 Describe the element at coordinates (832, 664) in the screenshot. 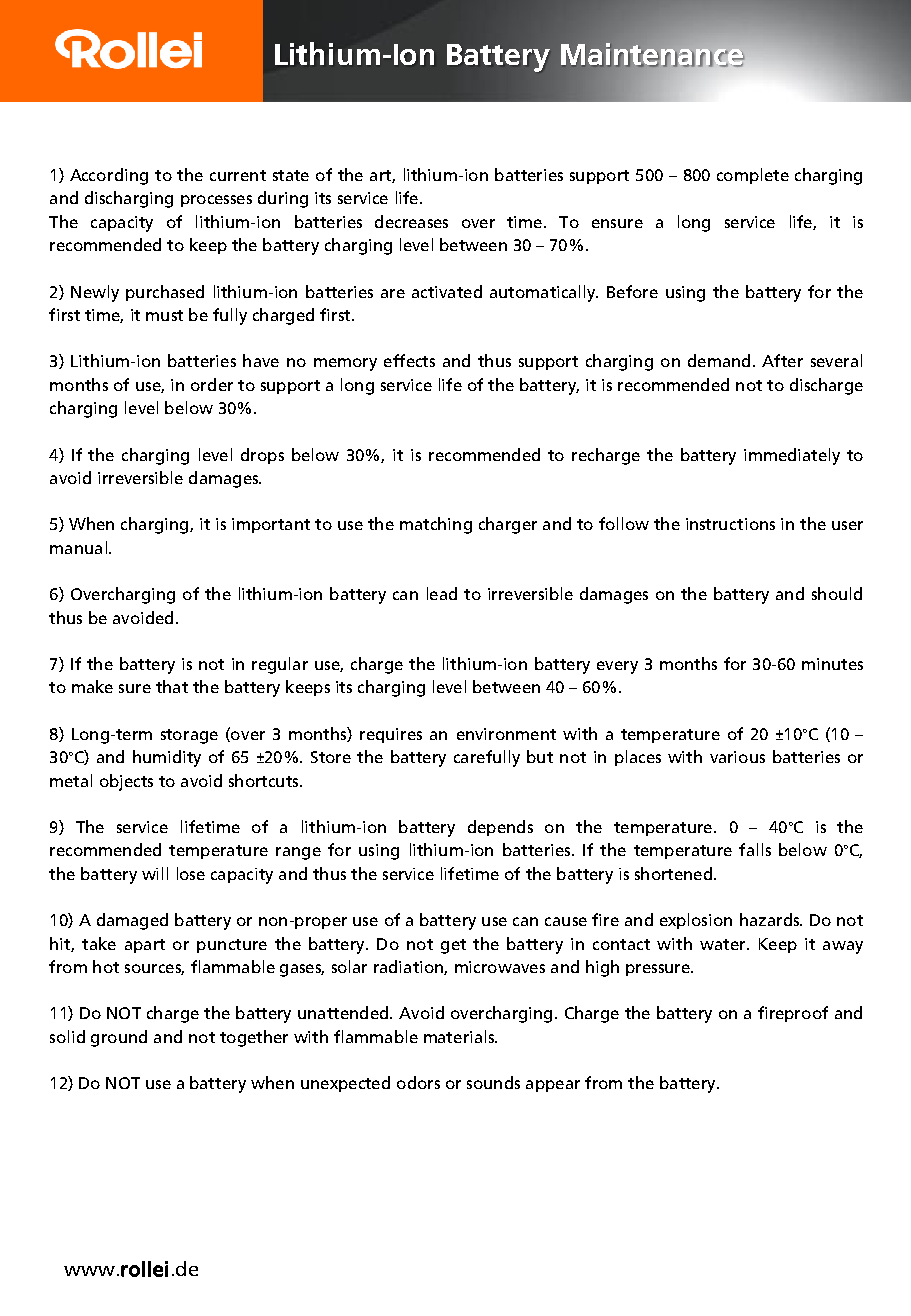

I see `minutes` at that location.
